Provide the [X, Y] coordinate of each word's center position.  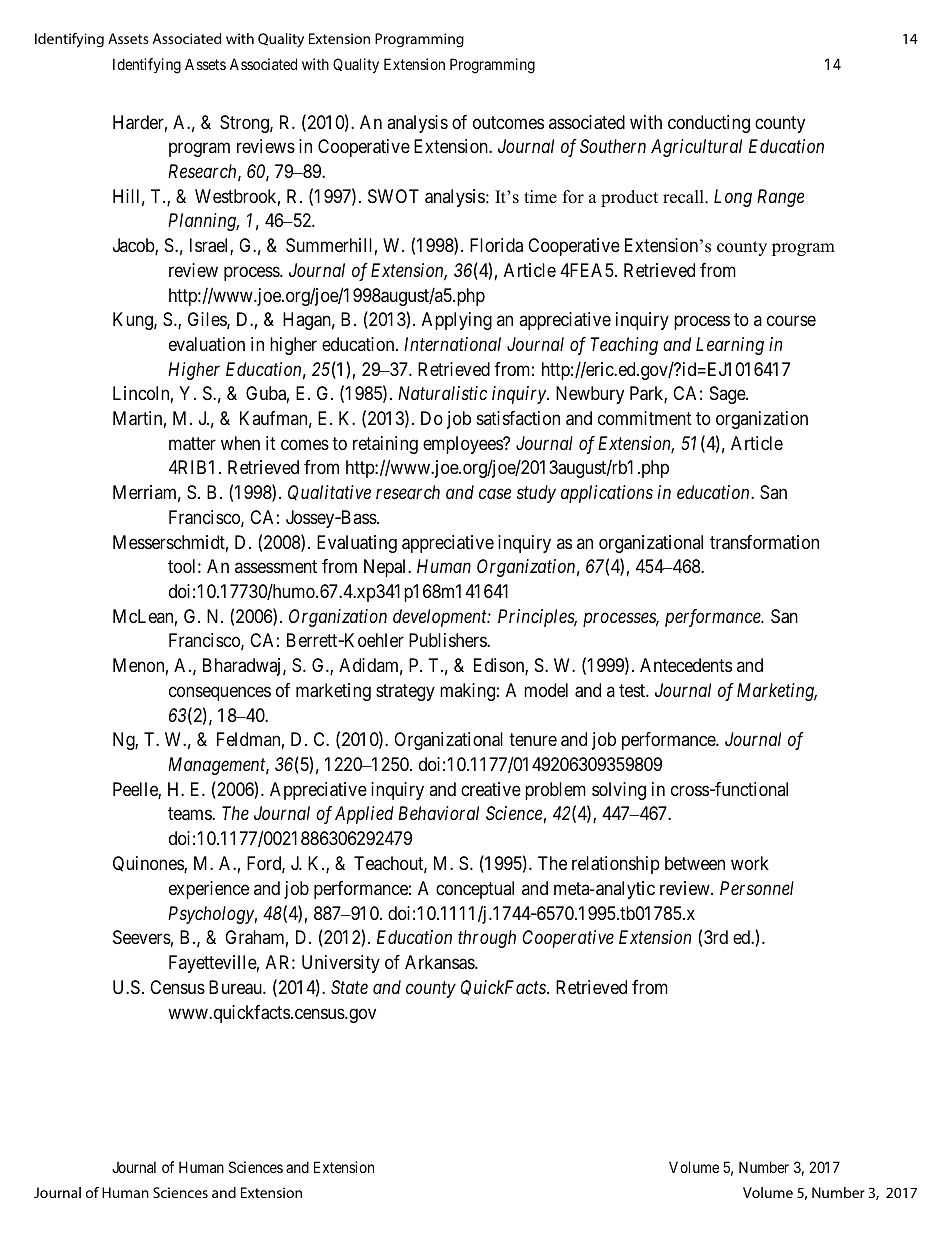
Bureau [236, 987]
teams [190, 814]
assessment [276, 567]
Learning [730, 346]
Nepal [386, 568]
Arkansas [440, 962]
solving [619, 791]
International [452, 344]
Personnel [757, 888]
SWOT [393, 196]
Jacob [134, 246]
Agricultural [696, 148]
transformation [764, 542]
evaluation [207, 344]
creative [491, 789]
